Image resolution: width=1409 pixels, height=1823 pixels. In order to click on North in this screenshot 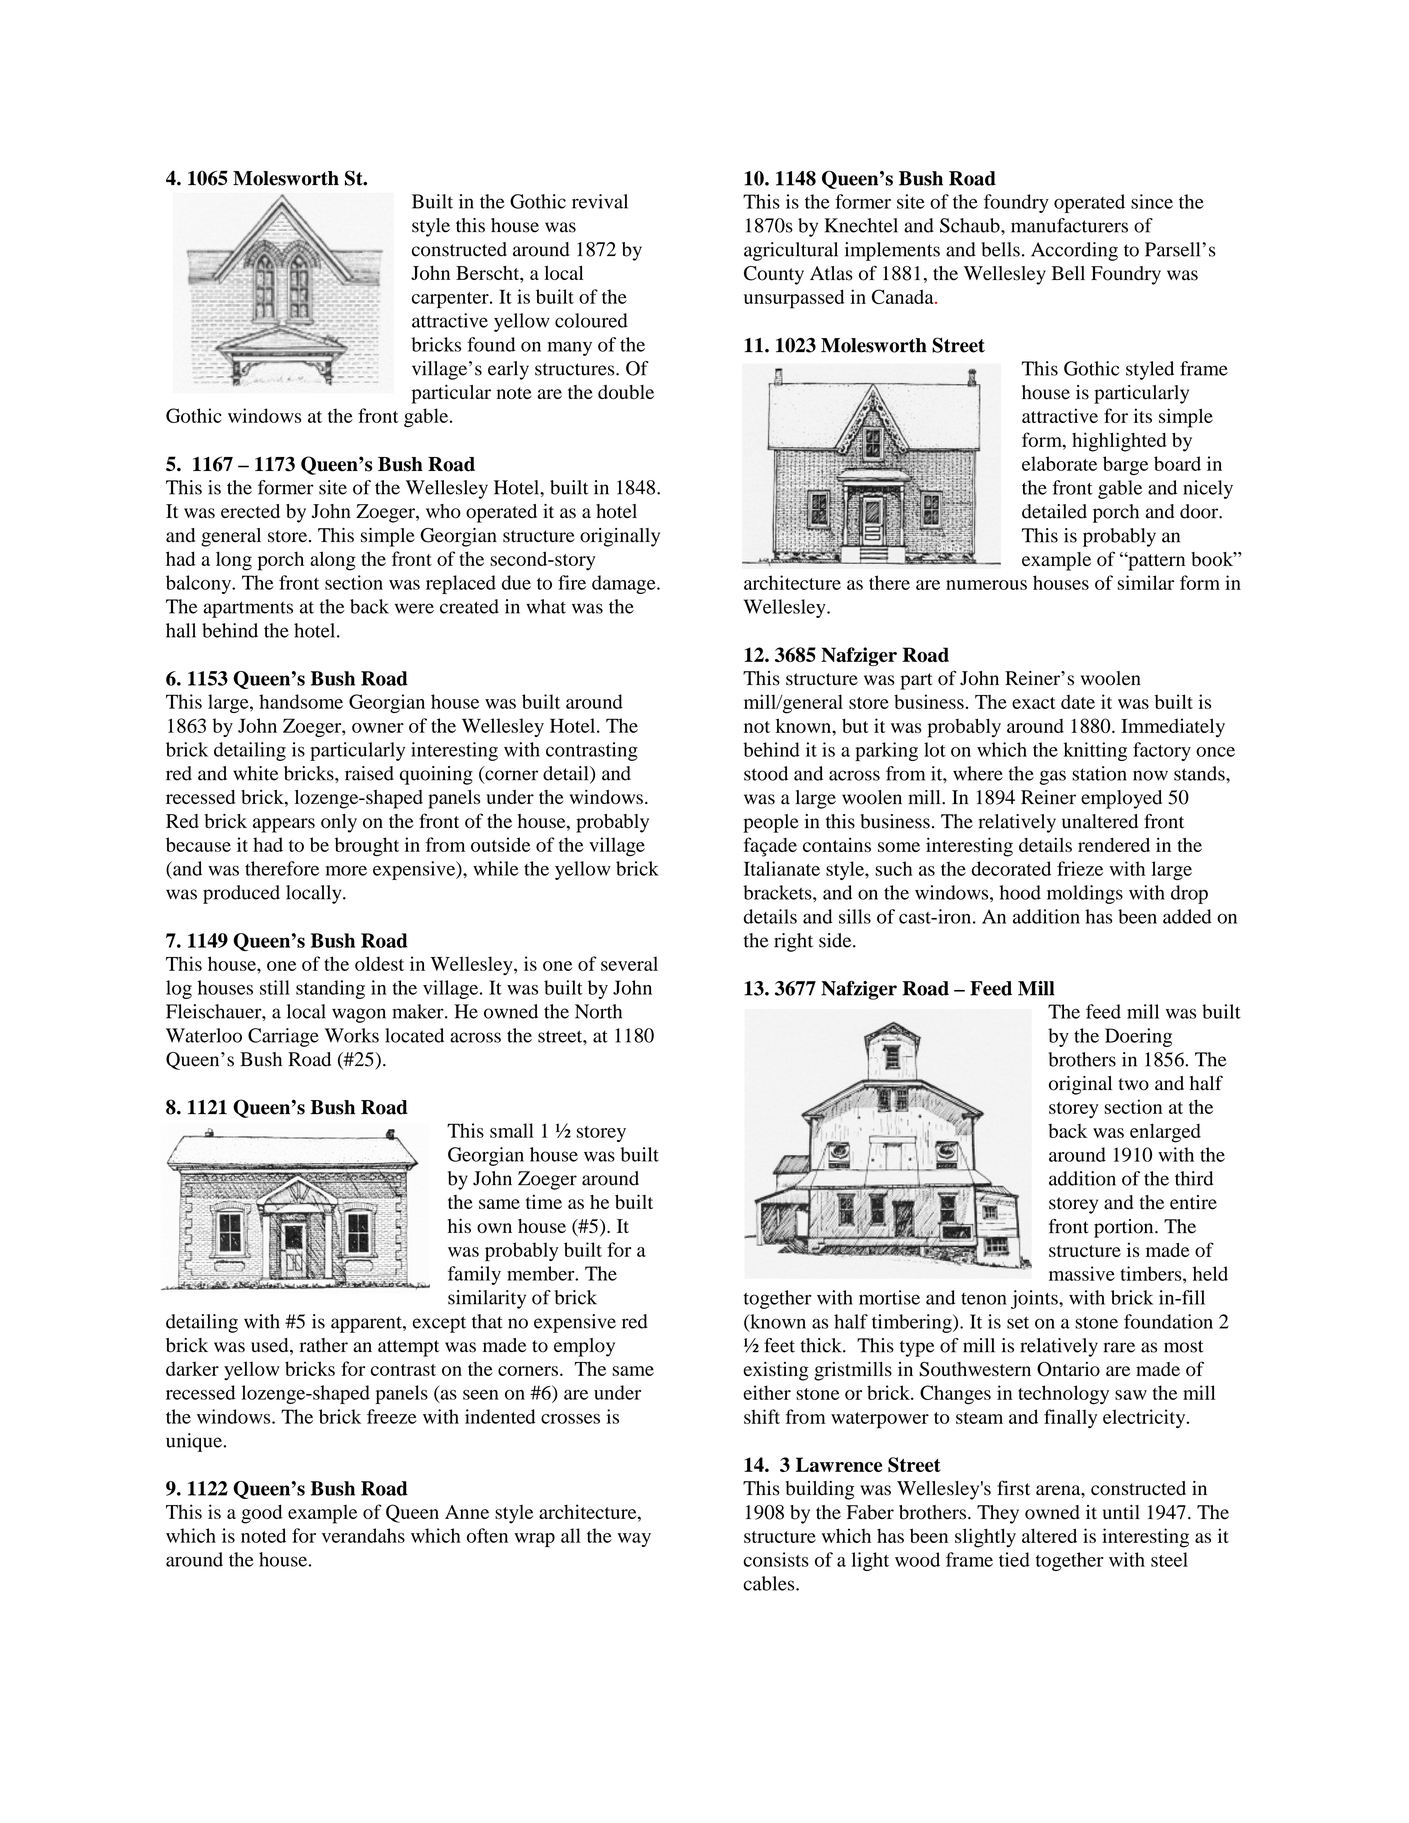, I will do `click(598, 1011)`.
